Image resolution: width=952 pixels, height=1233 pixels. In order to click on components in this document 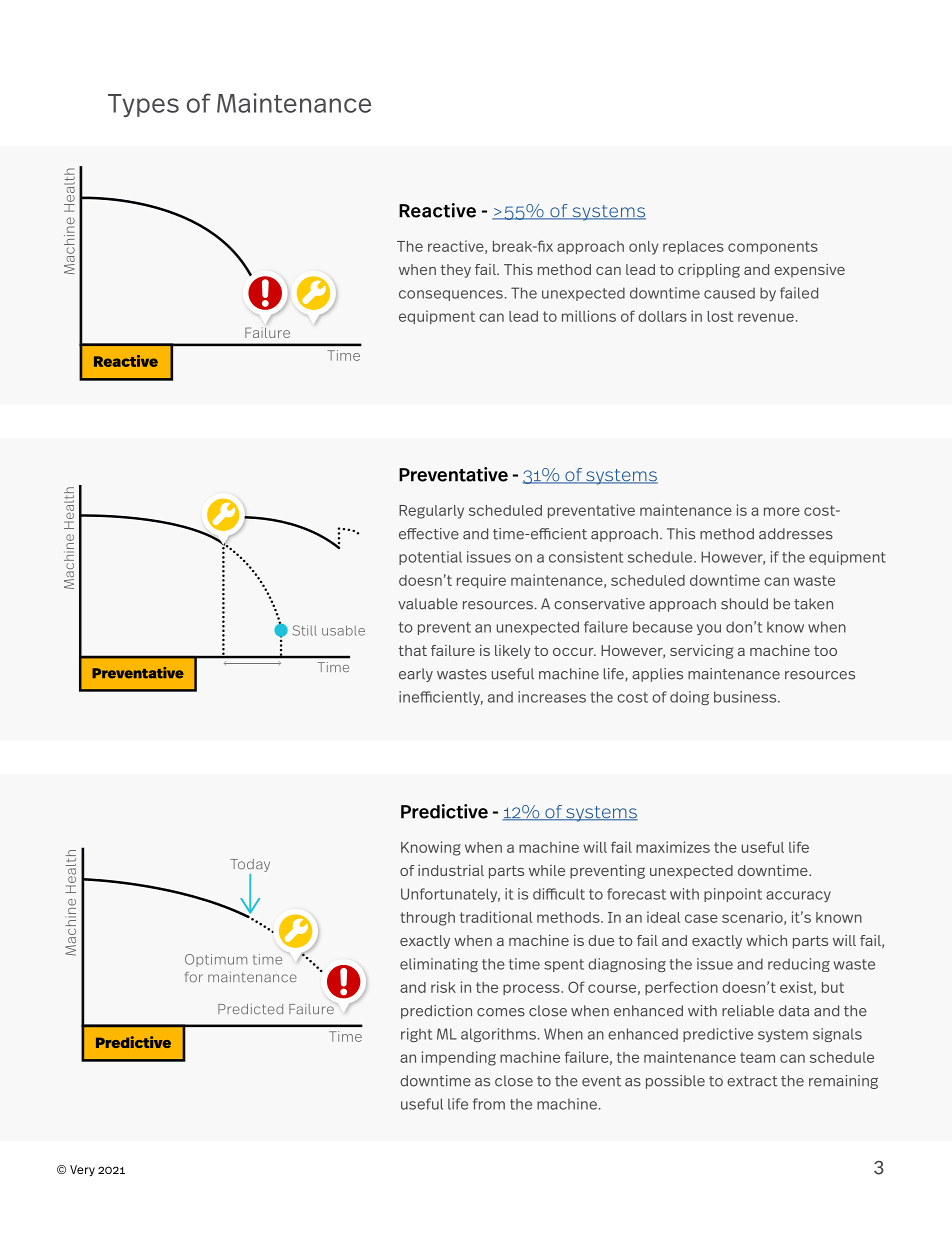, I will do `click(773, 247)`.
